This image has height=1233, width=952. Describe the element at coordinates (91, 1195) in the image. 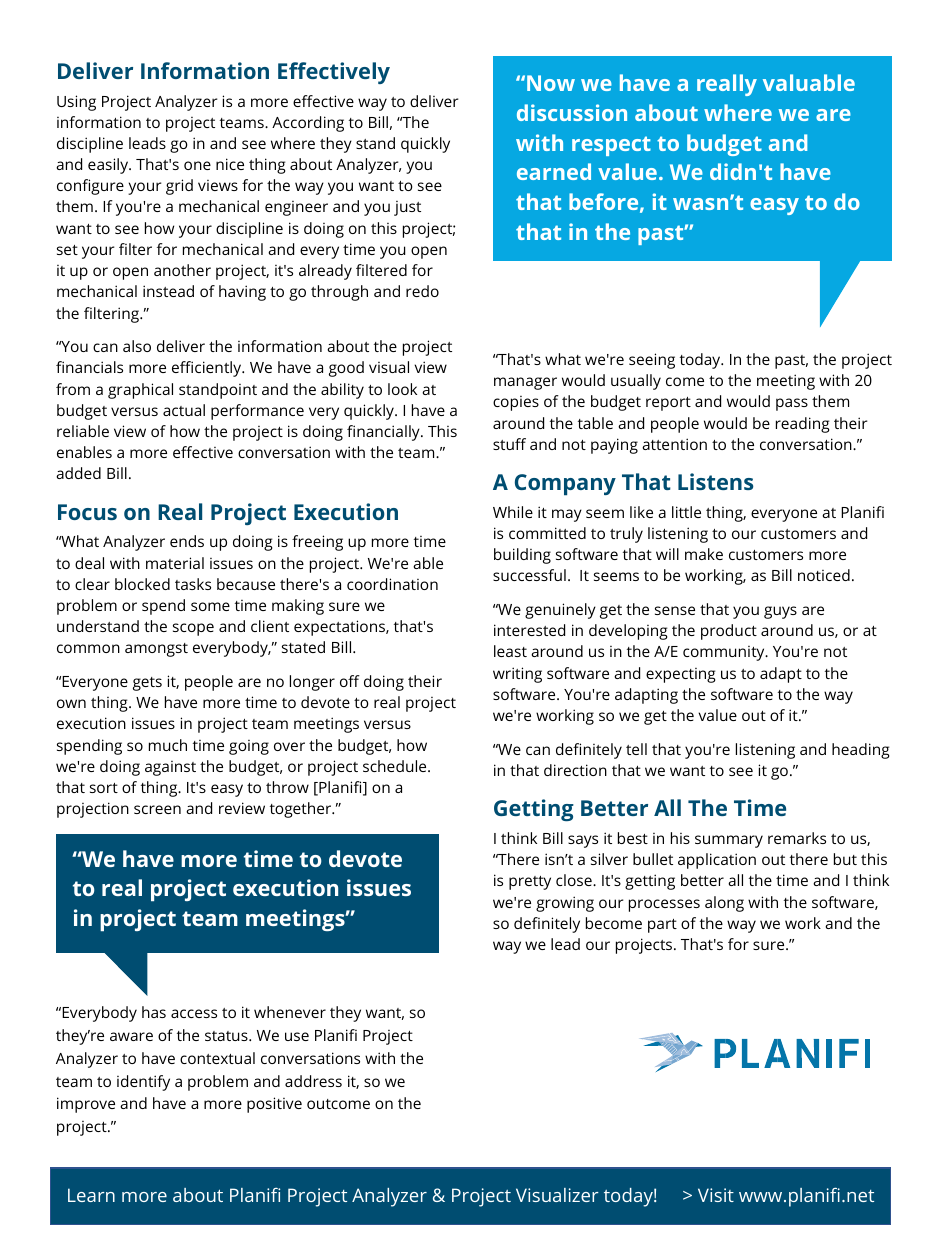

I see `Learn` at that location.
